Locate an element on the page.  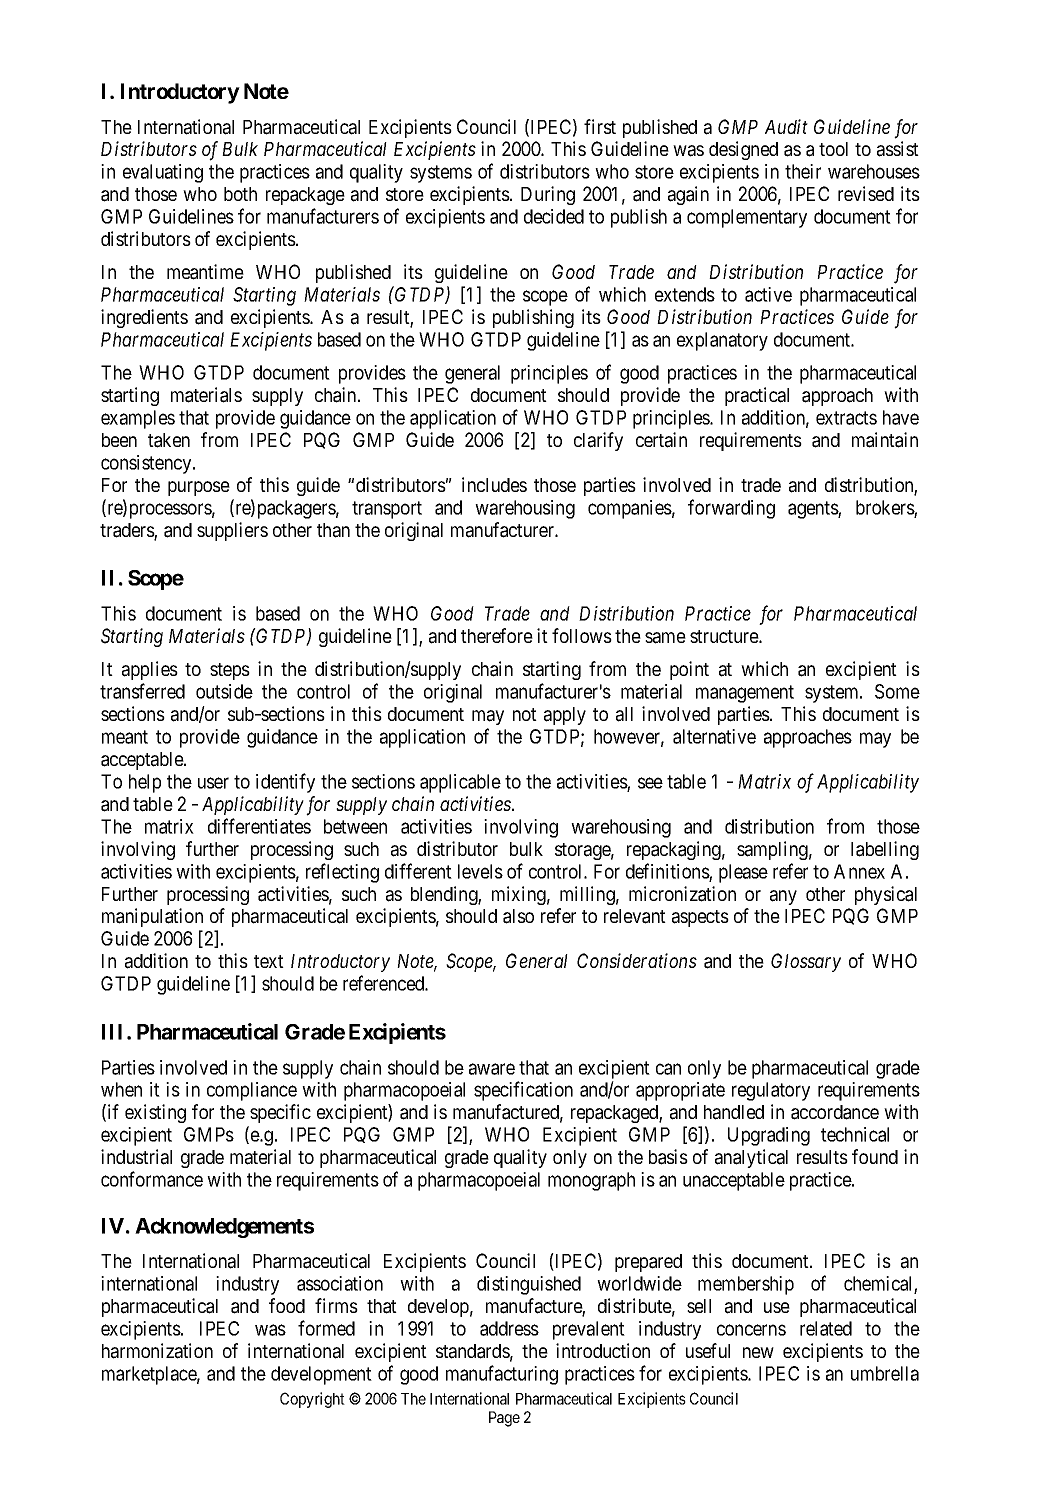
their is located at coordinates (803, 171).
